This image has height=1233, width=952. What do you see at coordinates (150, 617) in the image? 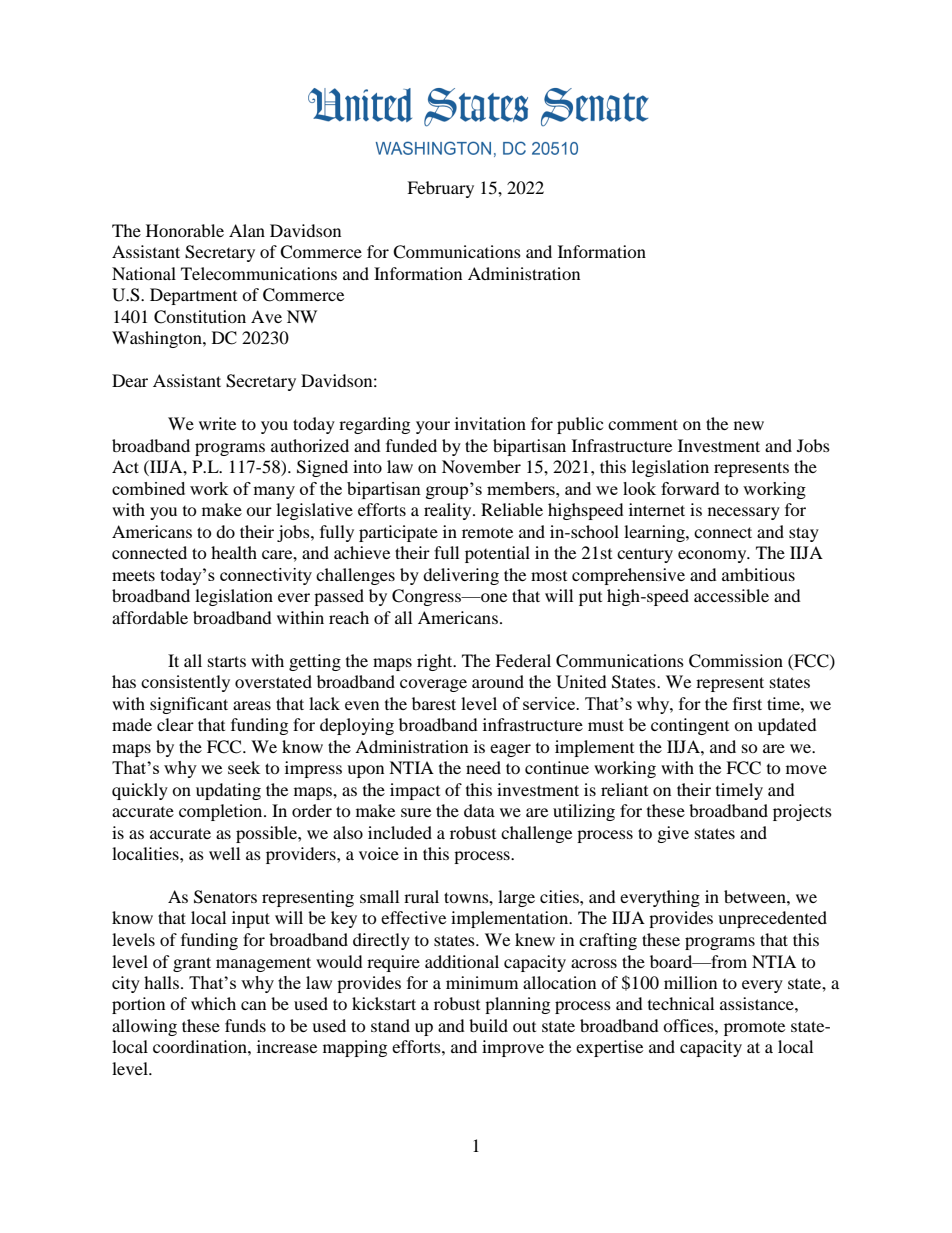
I see `affordable` at bounding box center [150, 617].
